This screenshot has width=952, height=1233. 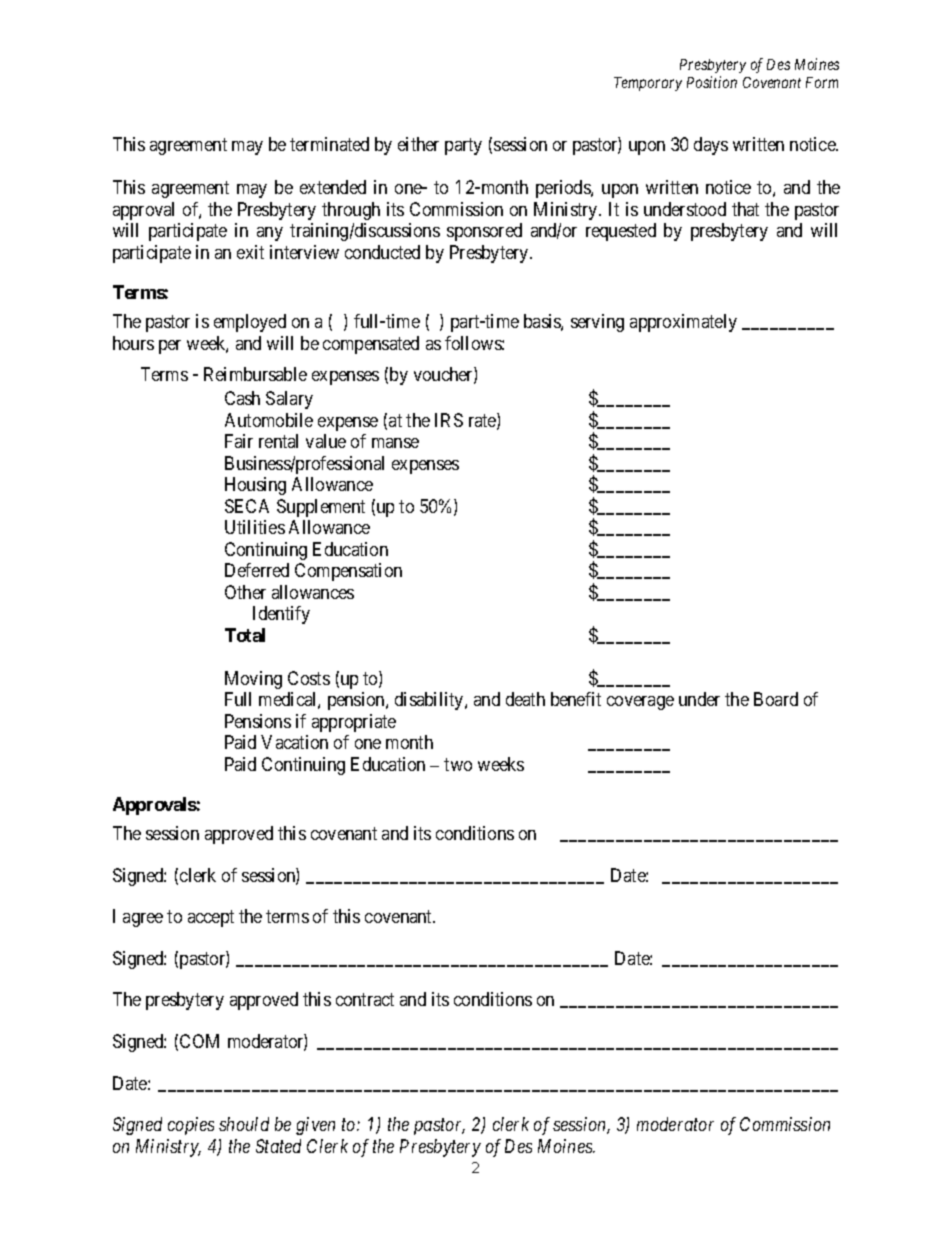 What do you see at coordinates (329, 144) in the screenshot?
I see `terminated` at bounding box center [329, 144].
